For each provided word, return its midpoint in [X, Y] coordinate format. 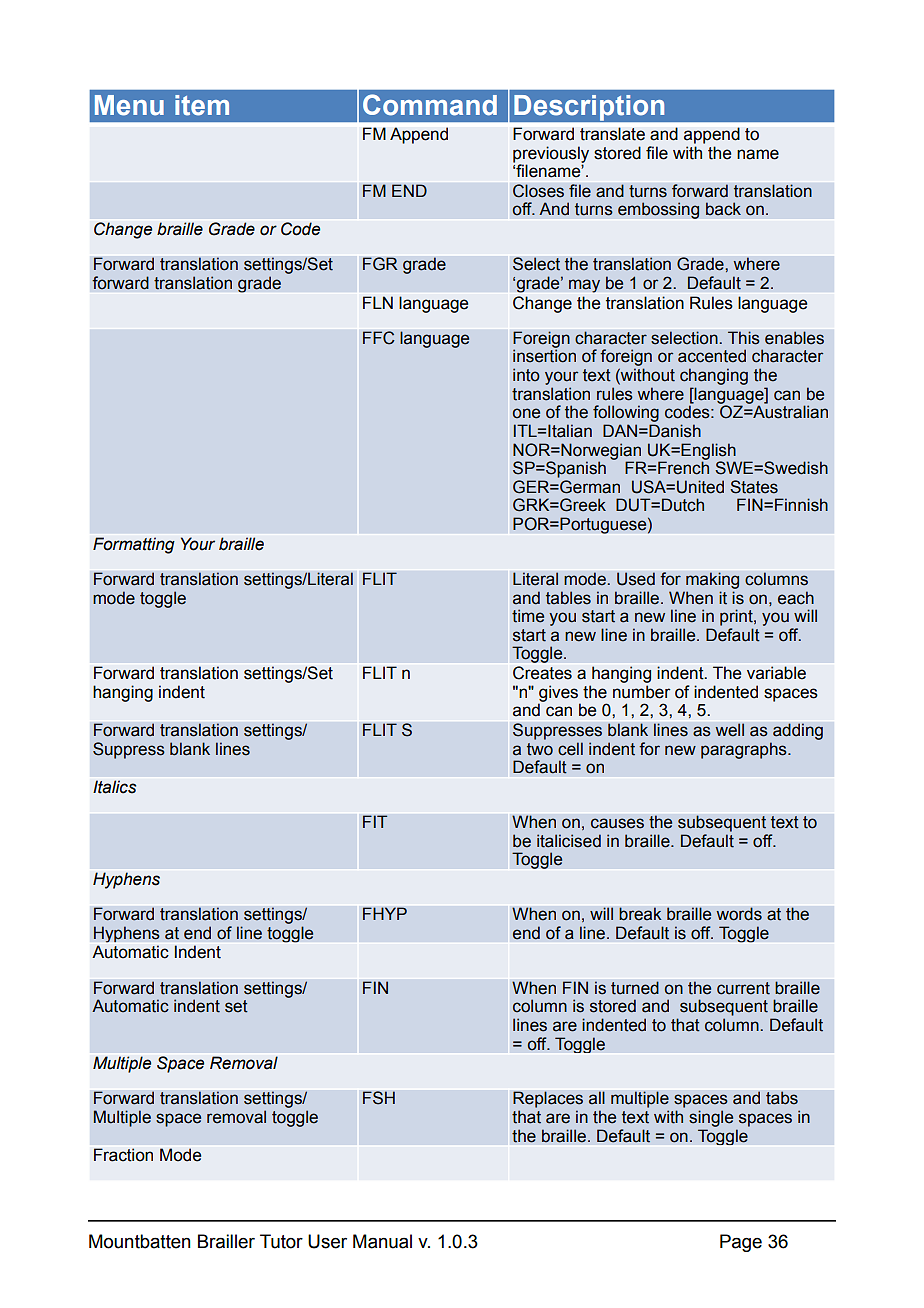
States [754, 487]
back [723, 209]
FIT [375, 821]
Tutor [281, 1241]
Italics [114, 787]
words [739, 914]
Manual [382, 1241]
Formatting [134, 545]
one [526, 413]
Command [430, 105]
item [202, 105]
